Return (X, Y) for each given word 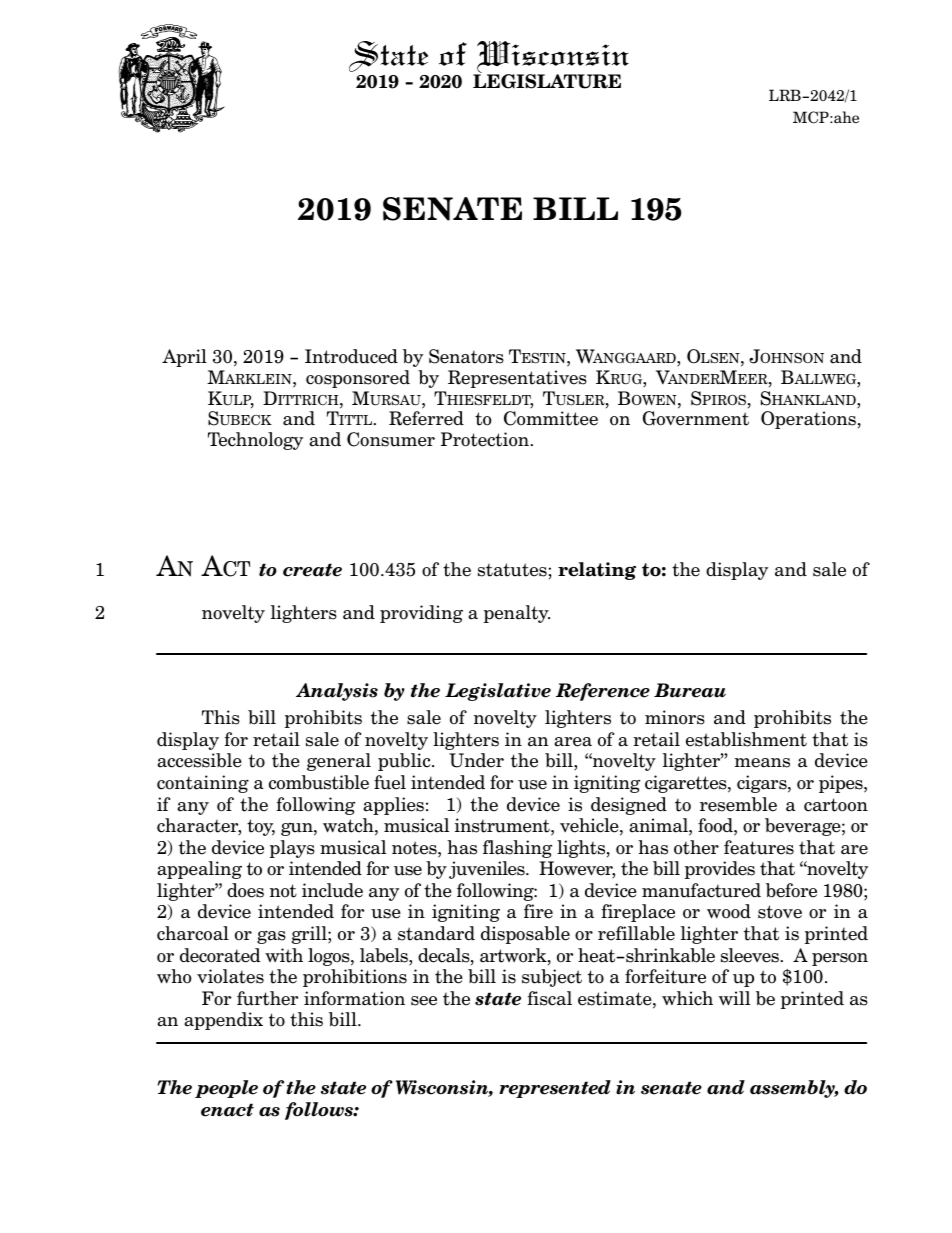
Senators (466, 356)
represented (555, 1089)
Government (696, 418)
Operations (808, 420)
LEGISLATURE (547, 80)
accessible (199, 760)
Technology (255, 441)
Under (476, 760)
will (734, 998)
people (226, 1089)
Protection (485, 439)
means (762, 763)
